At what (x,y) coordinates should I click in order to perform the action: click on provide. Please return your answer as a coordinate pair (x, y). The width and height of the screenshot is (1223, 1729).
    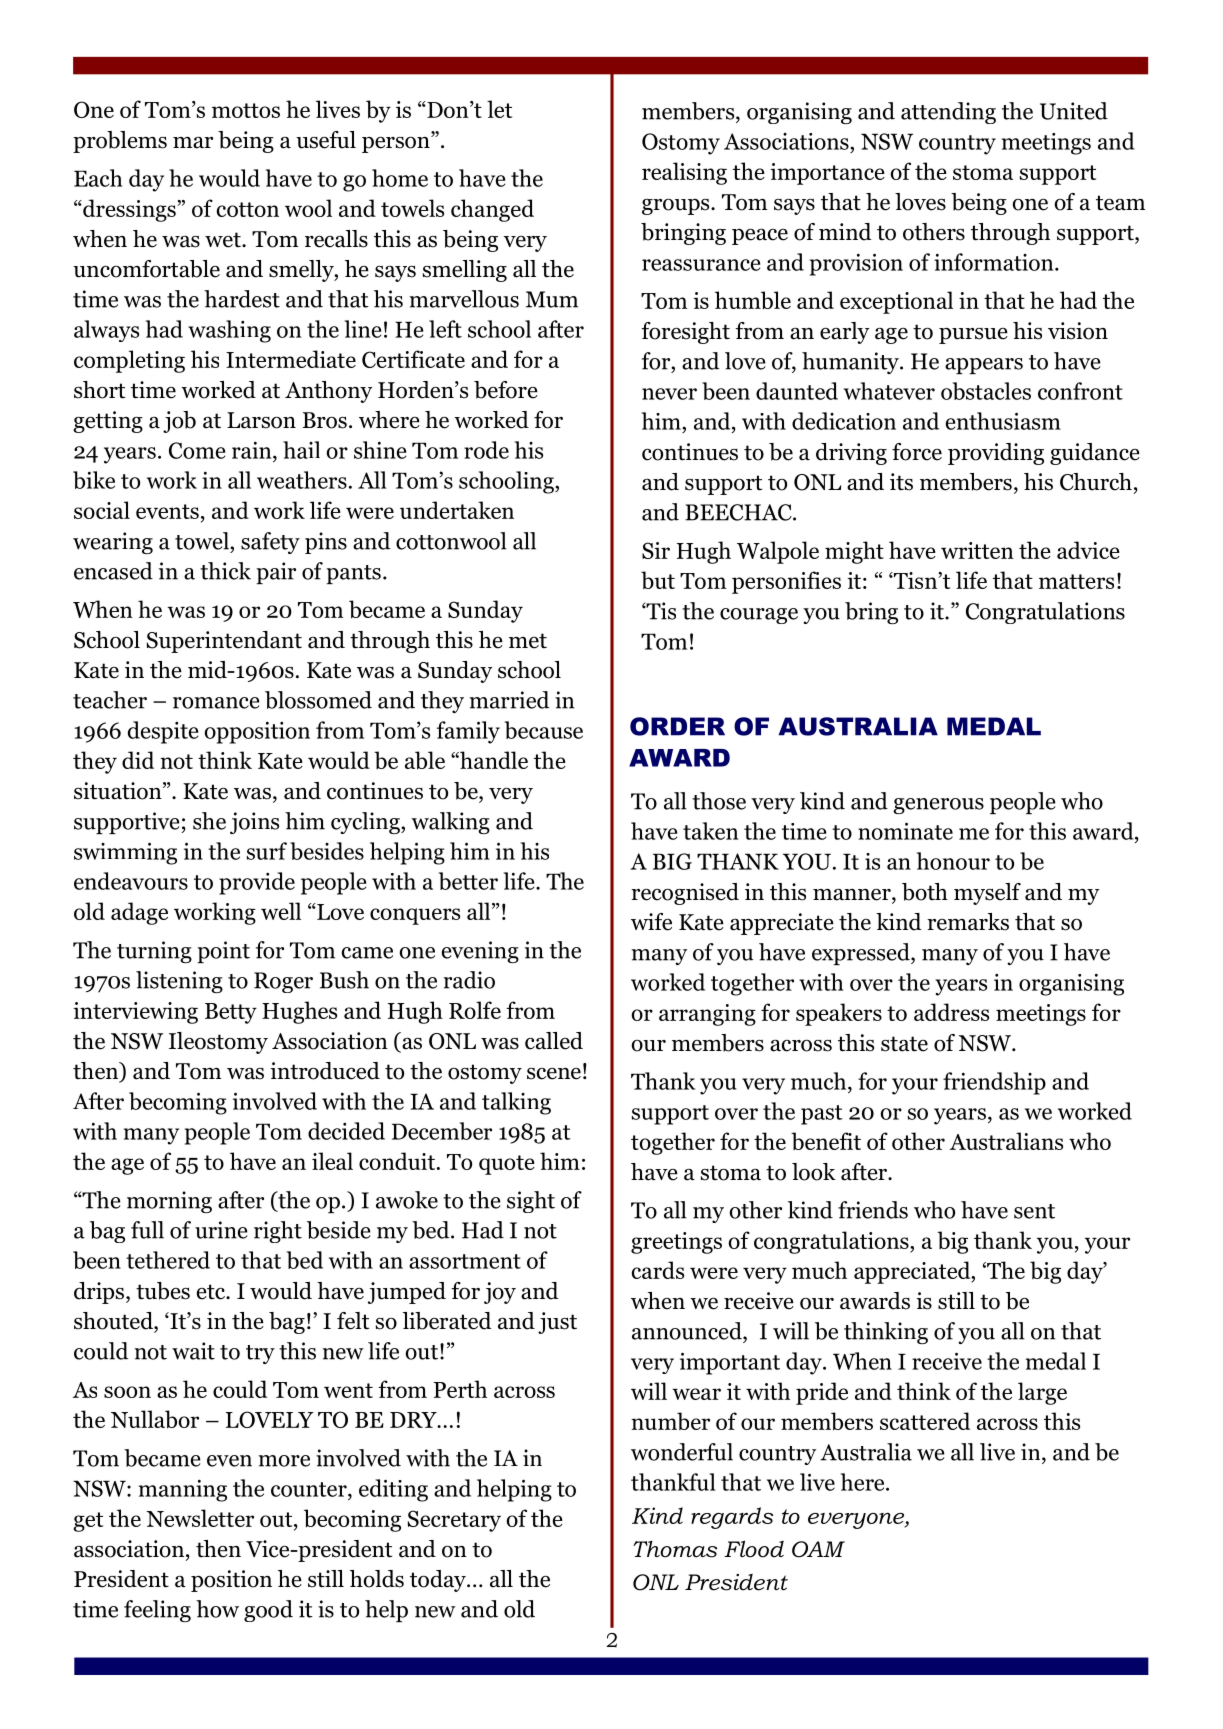
    Looking at the image, I should click on (257, 883).
